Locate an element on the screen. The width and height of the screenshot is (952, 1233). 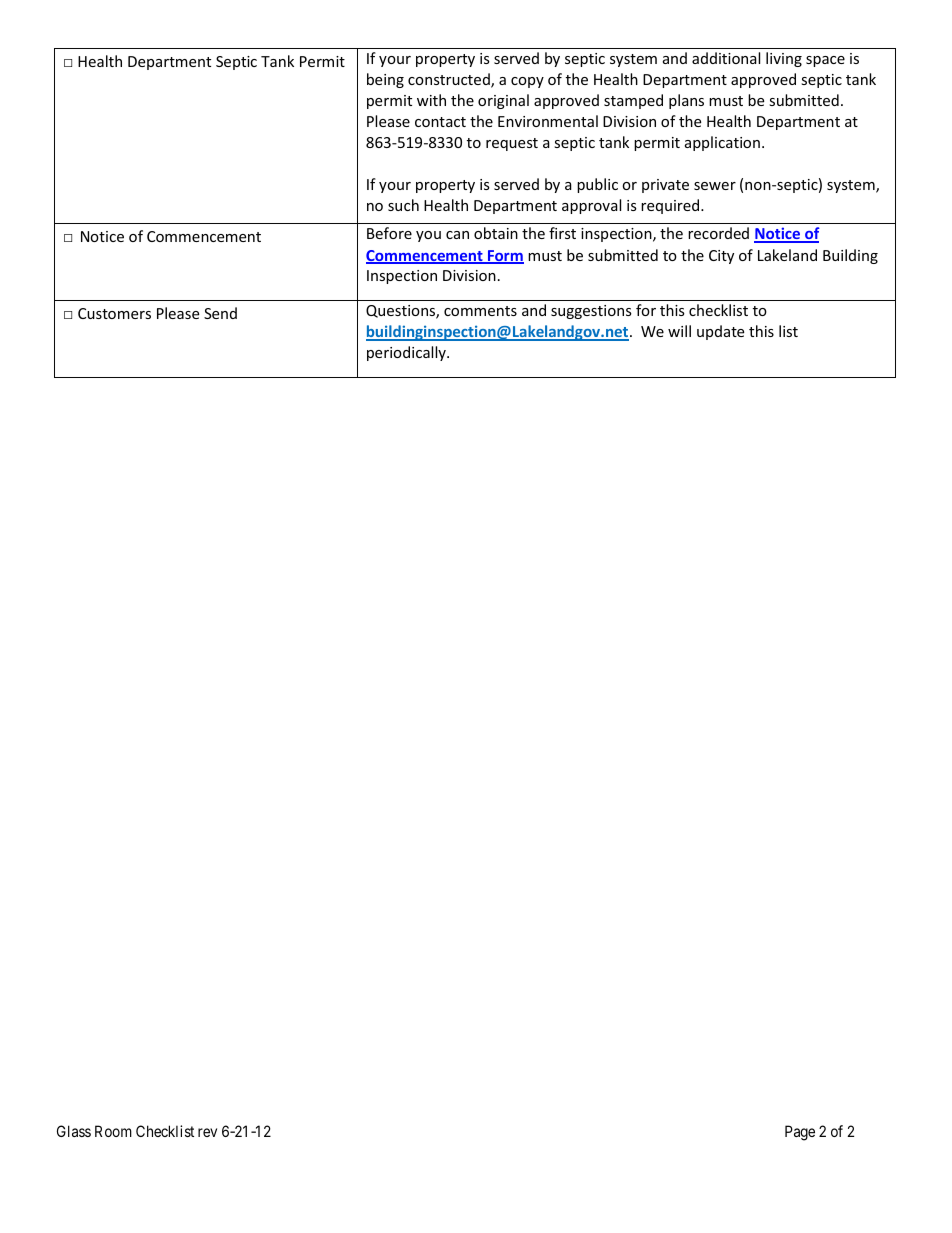
periodically is located at coordinates (407, 353).
